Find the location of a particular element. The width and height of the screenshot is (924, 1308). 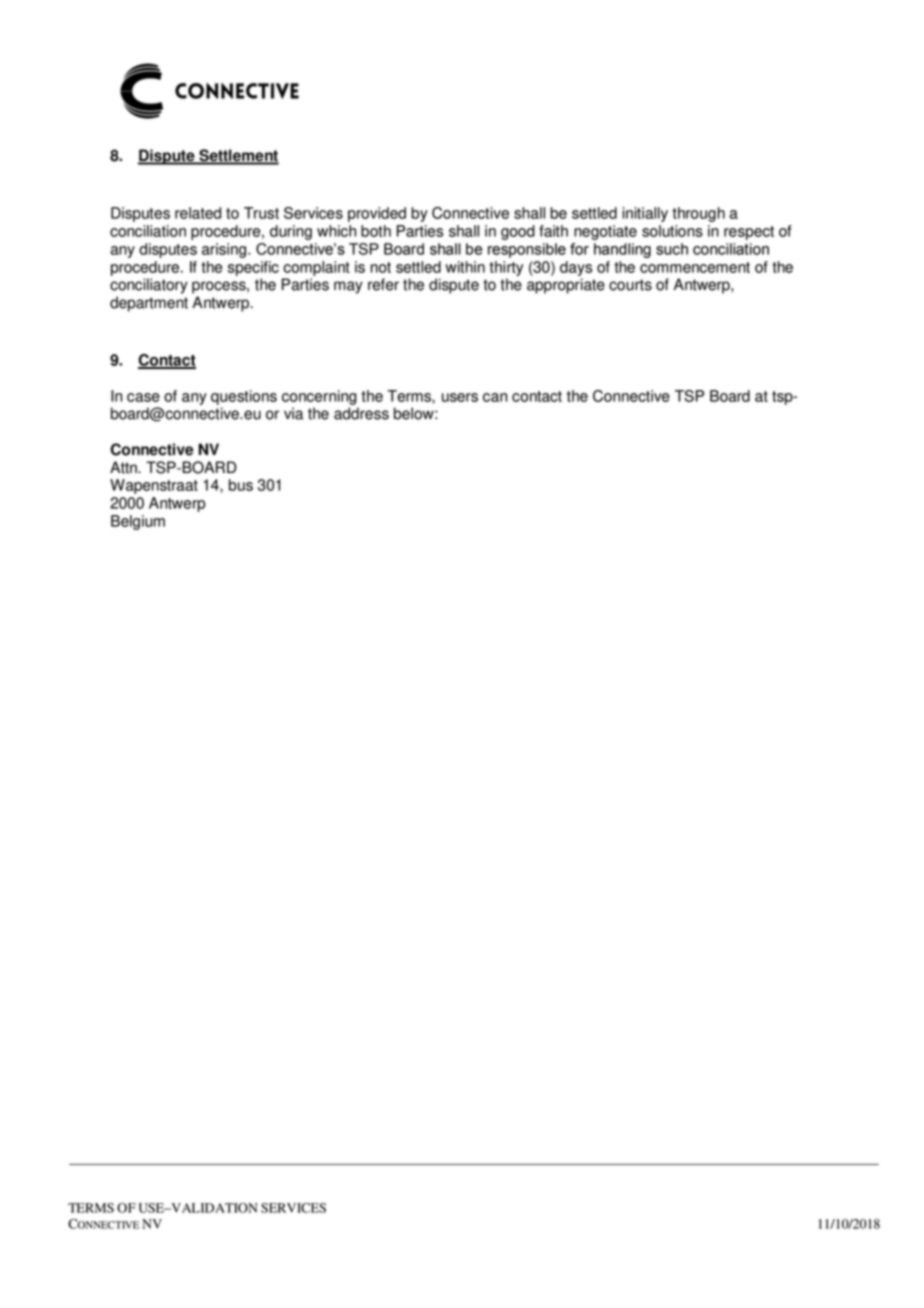

provided is located at coordinates (377, 214).
